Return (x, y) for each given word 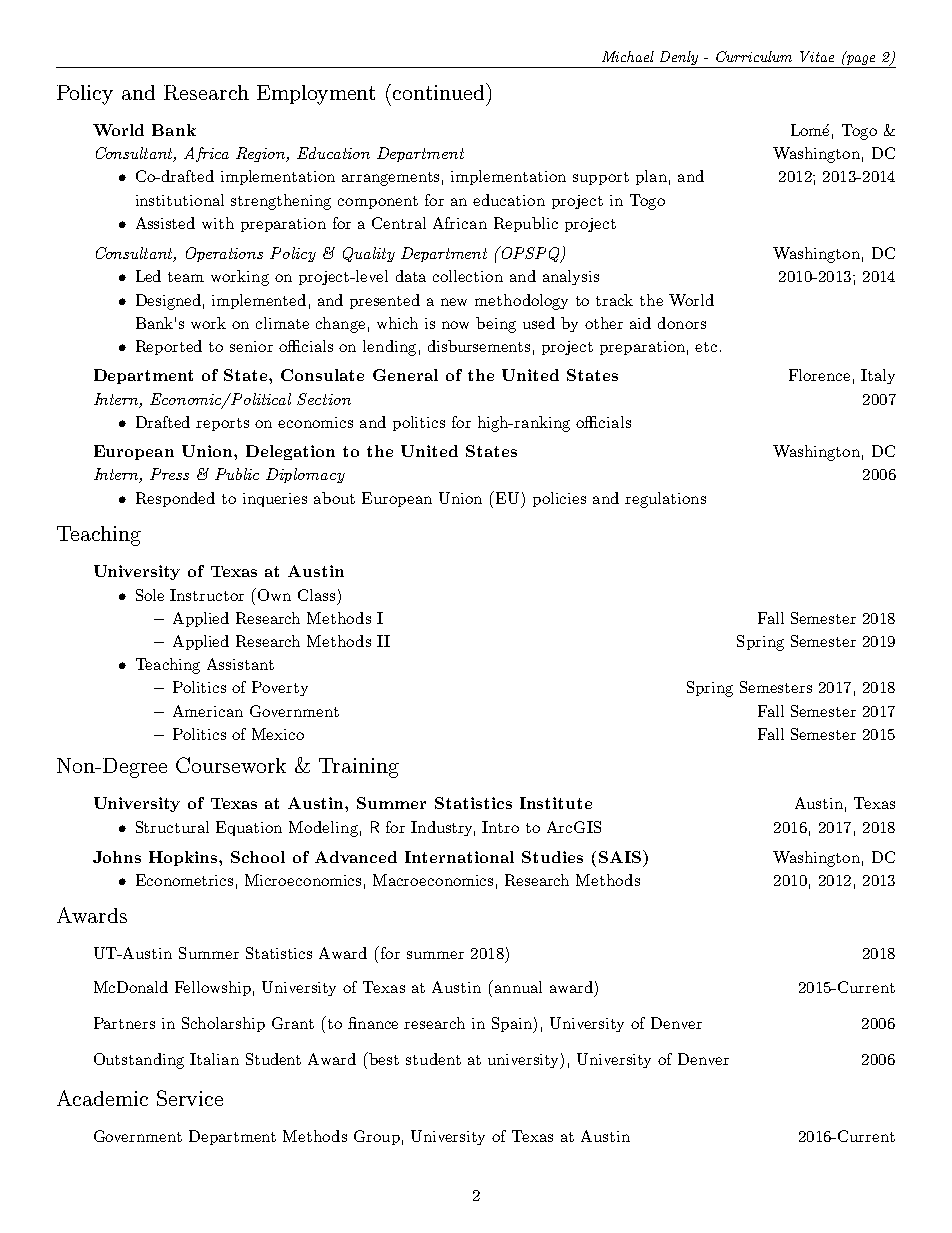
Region (262, 154)
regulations (665, 500)
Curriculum (754, 56)
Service (190, 1098)
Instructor (207, 595)
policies (559, 499)
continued (440, 91)
